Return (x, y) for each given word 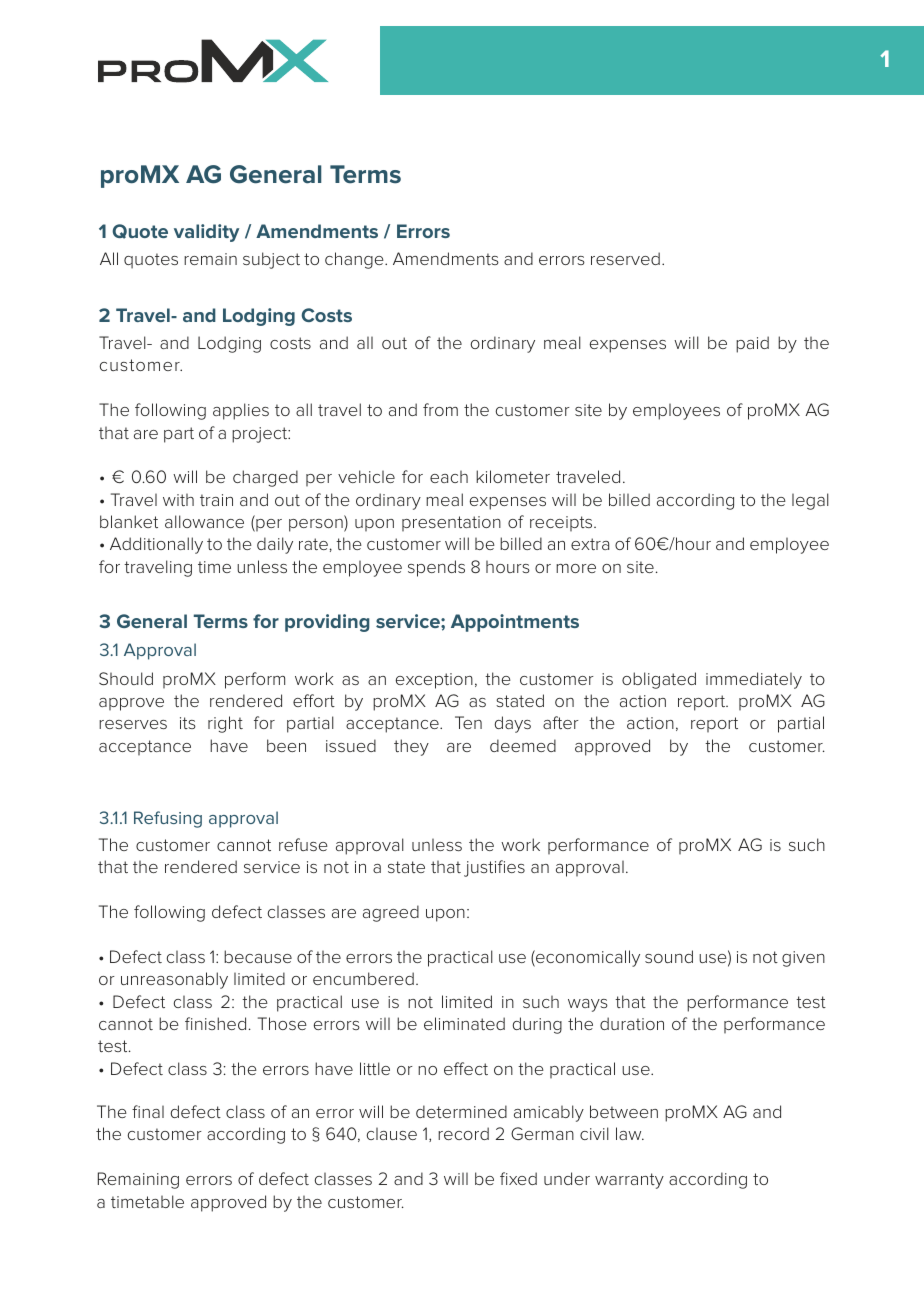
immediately (754, 680)
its (188, 723)
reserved (625, 258)
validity (206, 233)
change (355, 260)
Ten (468, 722)
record (463, 1133)
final (148, 1111)
